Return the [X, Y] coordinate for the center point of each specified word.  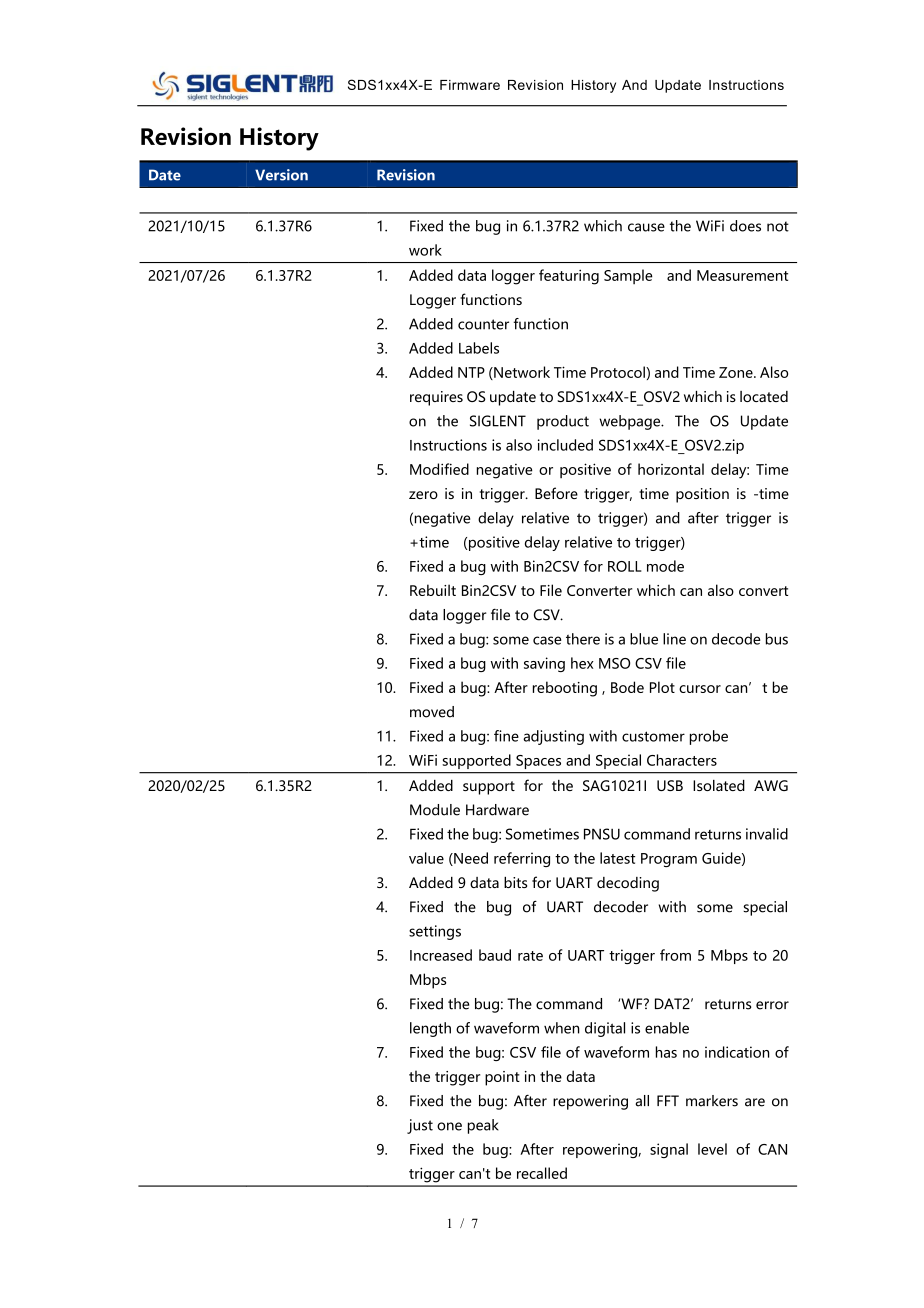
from [675, 955]
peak [483, 1126]
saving [544, 664]
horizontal [671, 469]
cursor [700, 689]
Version [281, 175]
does [745, 226]
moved [432, 712]
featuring [569, 277]
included [565, 445]
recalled [542, 1173]
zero [423, 495]
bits [515, 882]
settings [435, 932]
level [712, 1149]
